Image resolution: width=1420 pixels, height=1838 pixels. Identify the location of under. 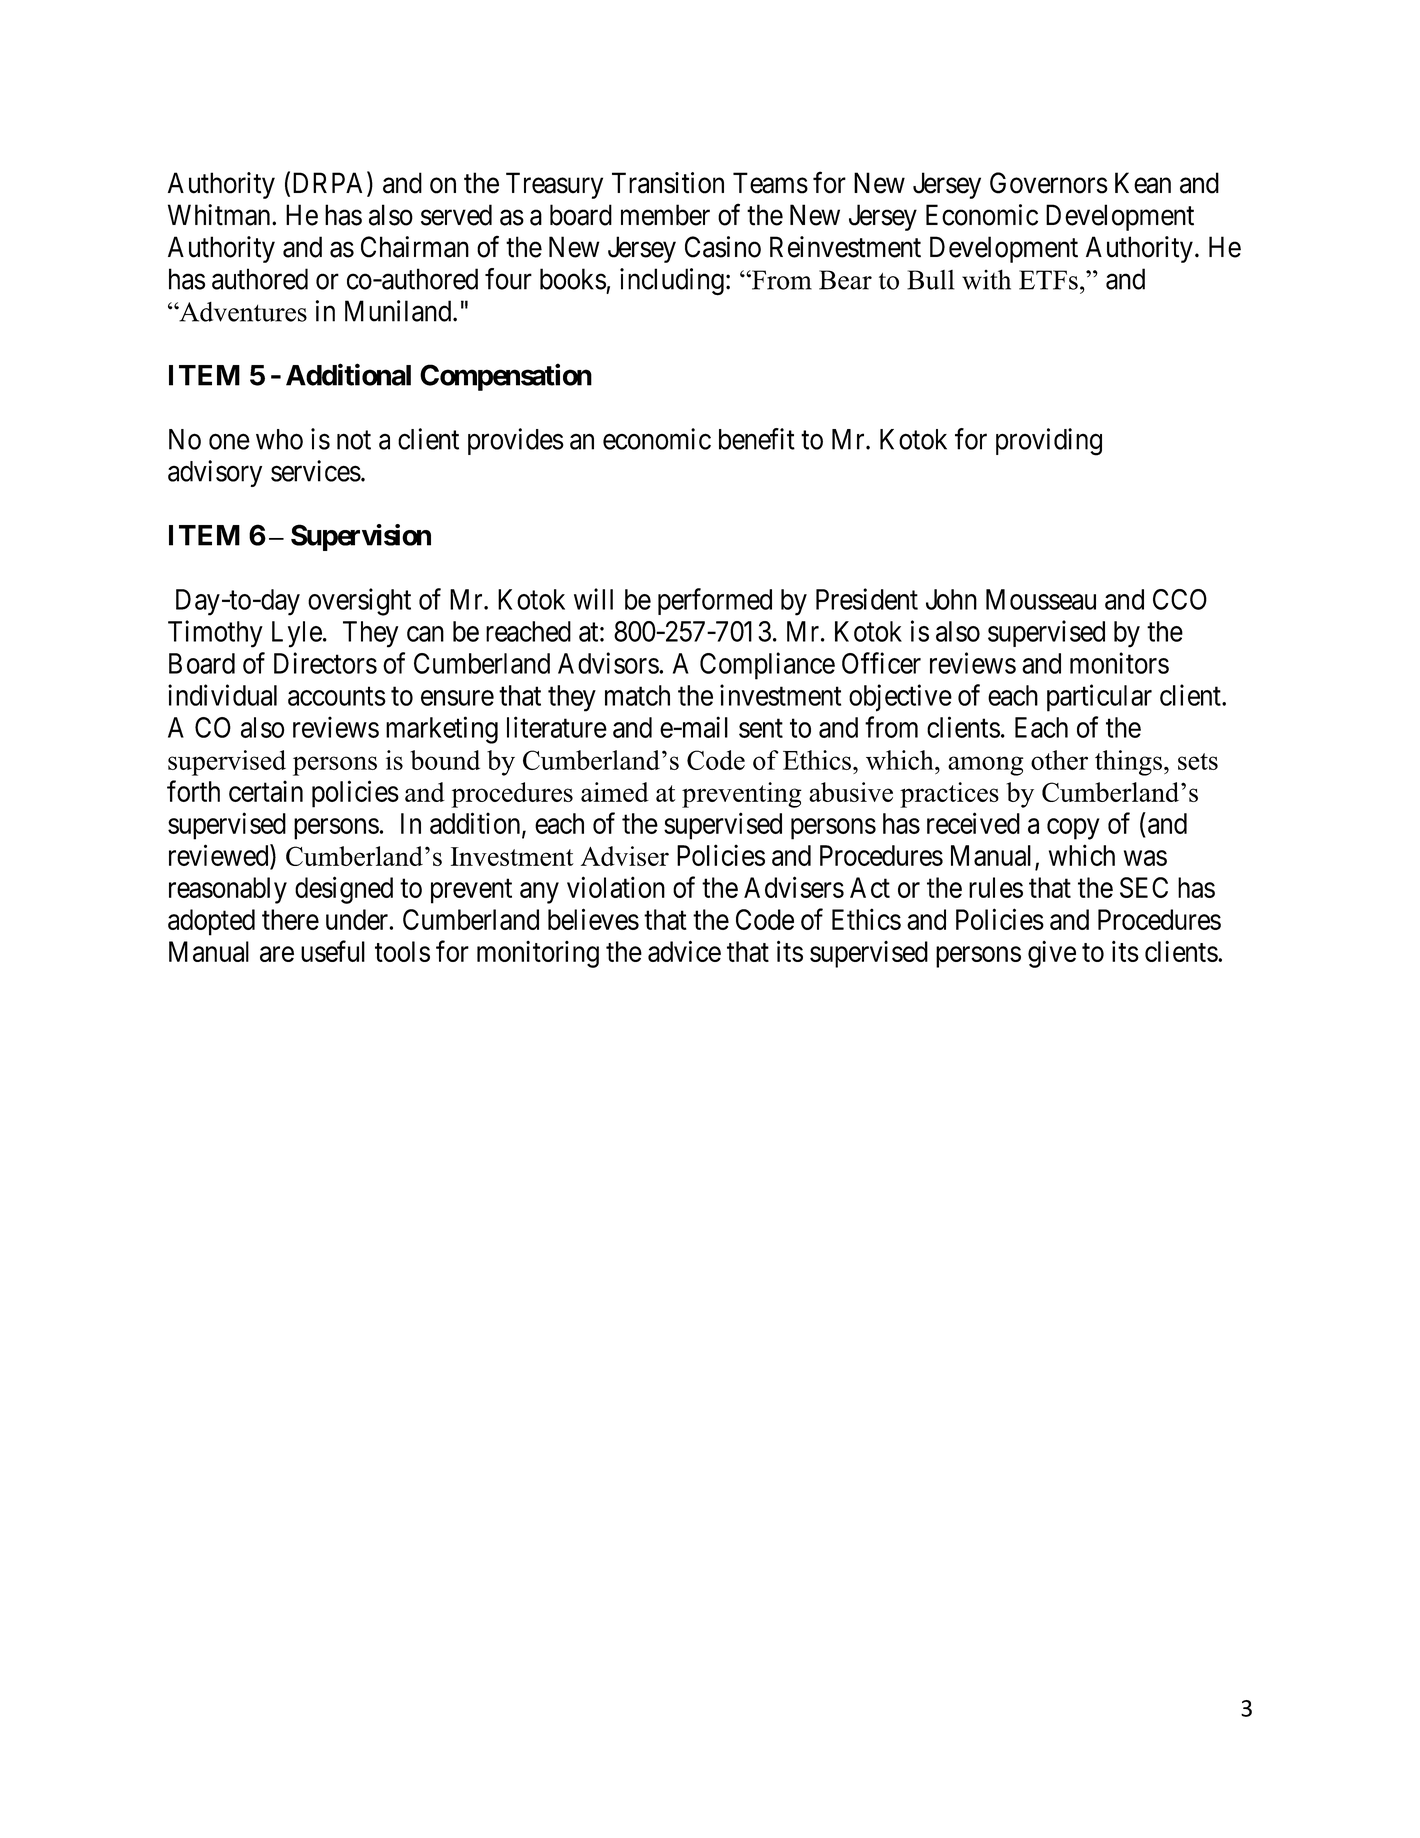
(357, 919).
